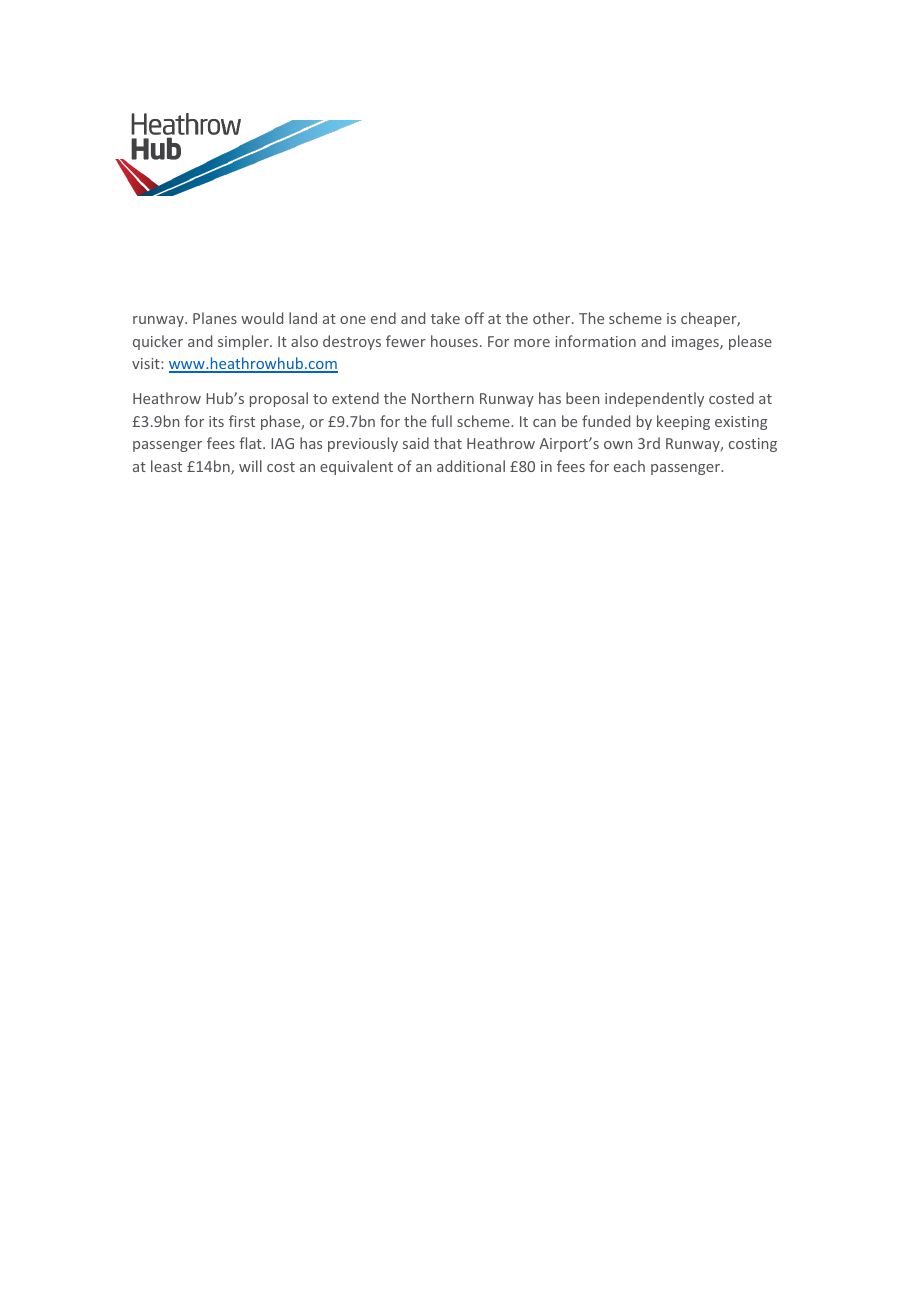 The height and width of the image is (1308, 924). I want to click on please, so click(750, 342).
